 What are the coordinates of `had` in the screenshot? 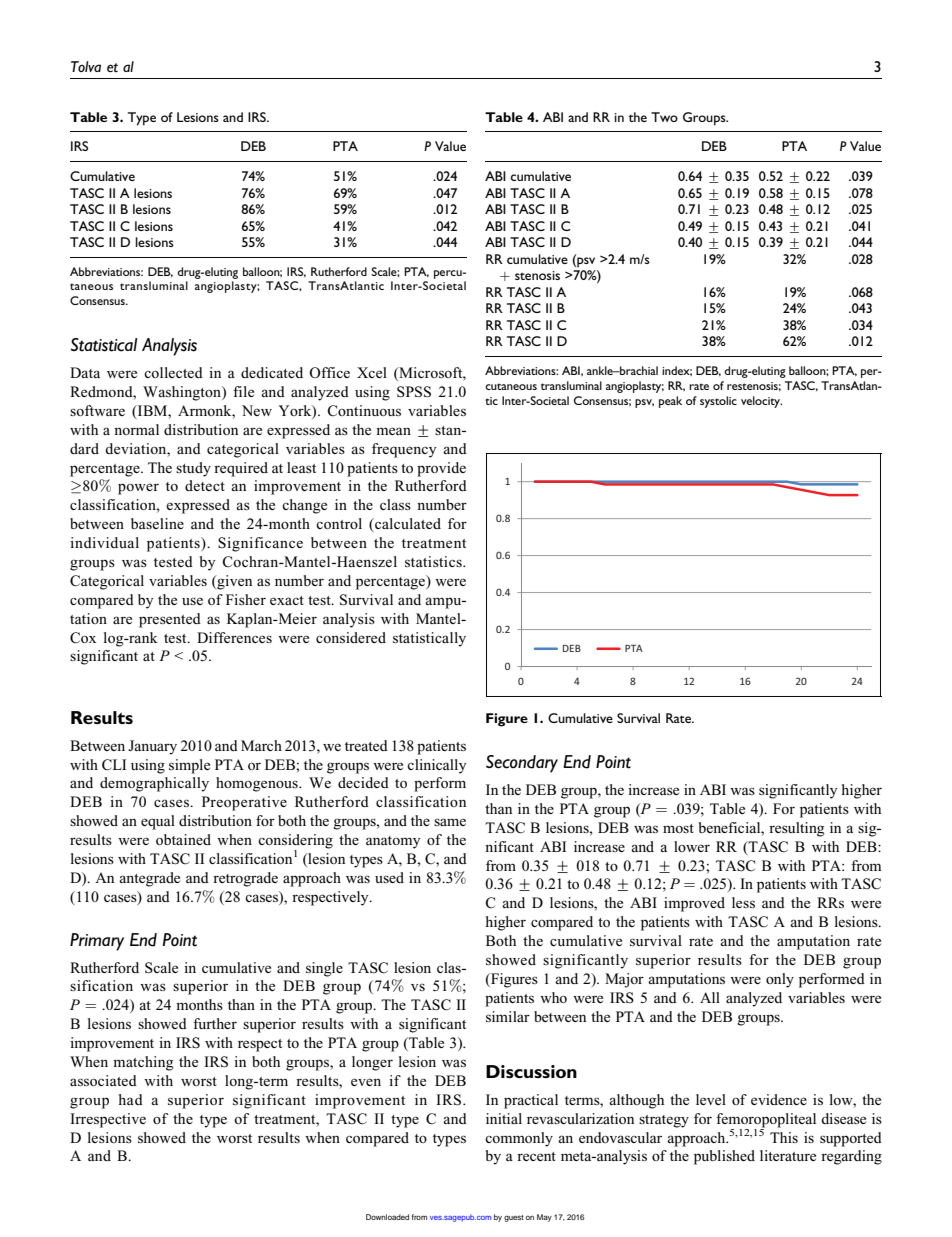 It's located at (131, 1099).
